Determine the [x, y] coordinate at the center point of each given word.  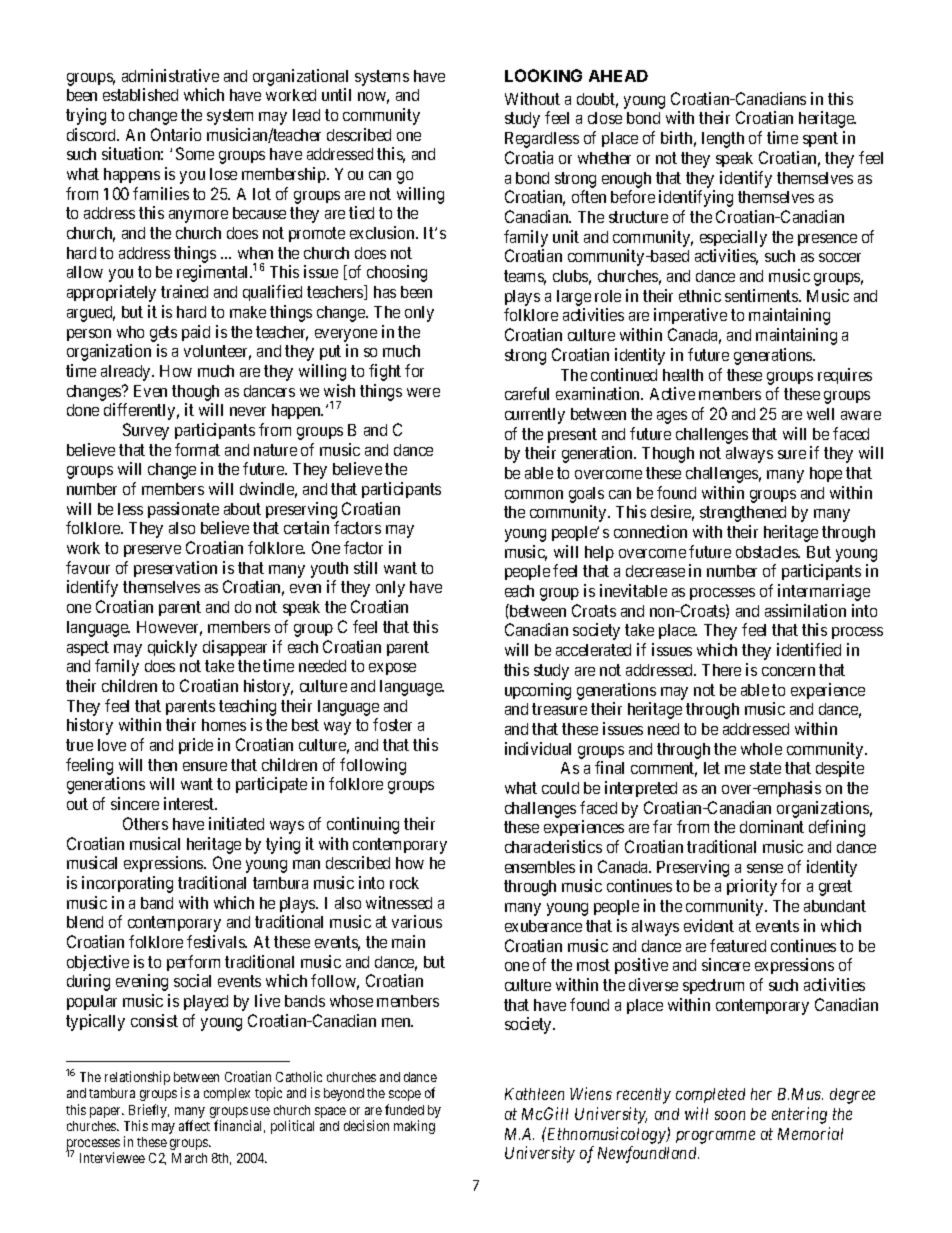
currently [535, 416]
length [723, 140]
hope [826, 474]
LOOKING [543, 75]
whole [761, 749]
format [197, 449]
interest [190, 803]
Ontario [176, 134]
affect [194, 1125]
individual [538, 748]
